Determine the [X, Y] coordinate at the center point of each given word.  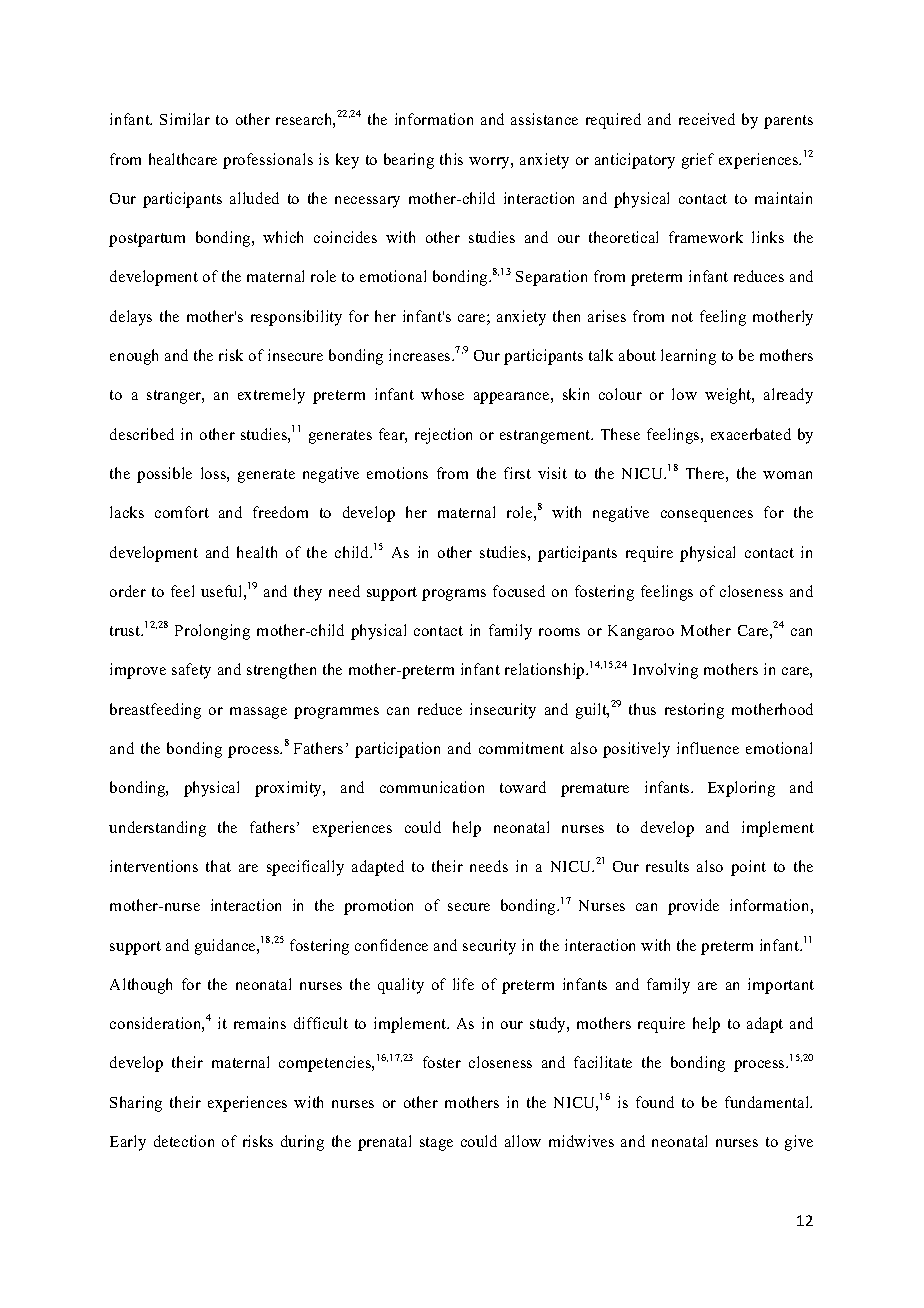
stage [436, 1144]
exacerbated [751, 434]
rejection [443, 436]
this [451, 159]
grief [698, 161]
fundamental [768, 1102]
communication [432, 787]
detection [184, 1141]
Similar [185, 119]
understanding [157, 829]
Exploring [741, 789]
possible [164, 475]
